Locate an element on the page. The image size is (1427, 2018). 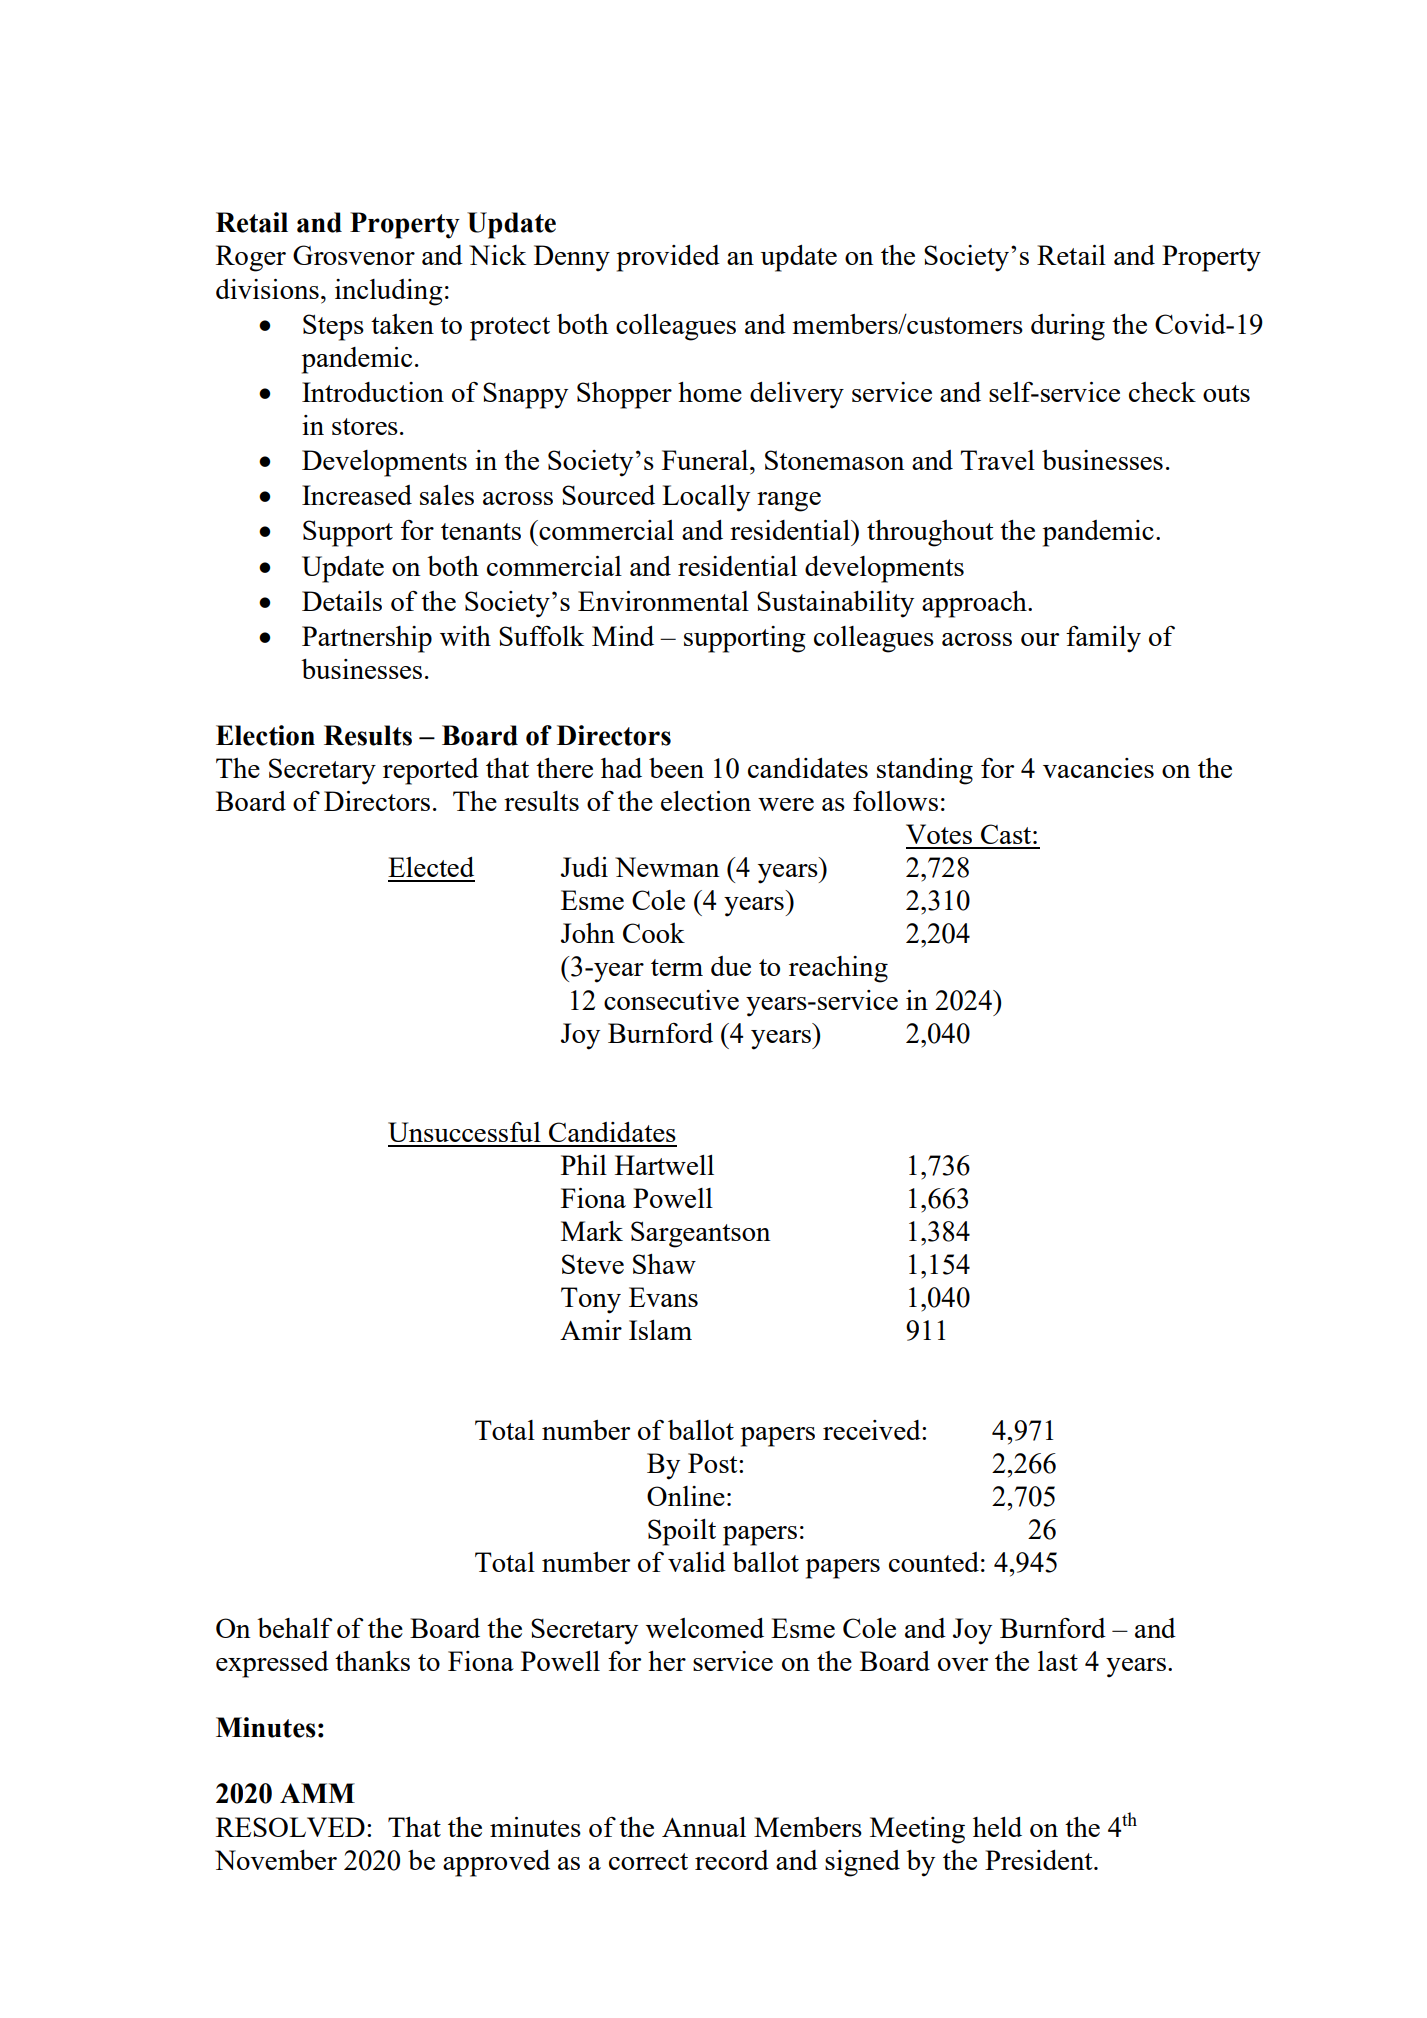
provided is located at coordinates (668, 258).
